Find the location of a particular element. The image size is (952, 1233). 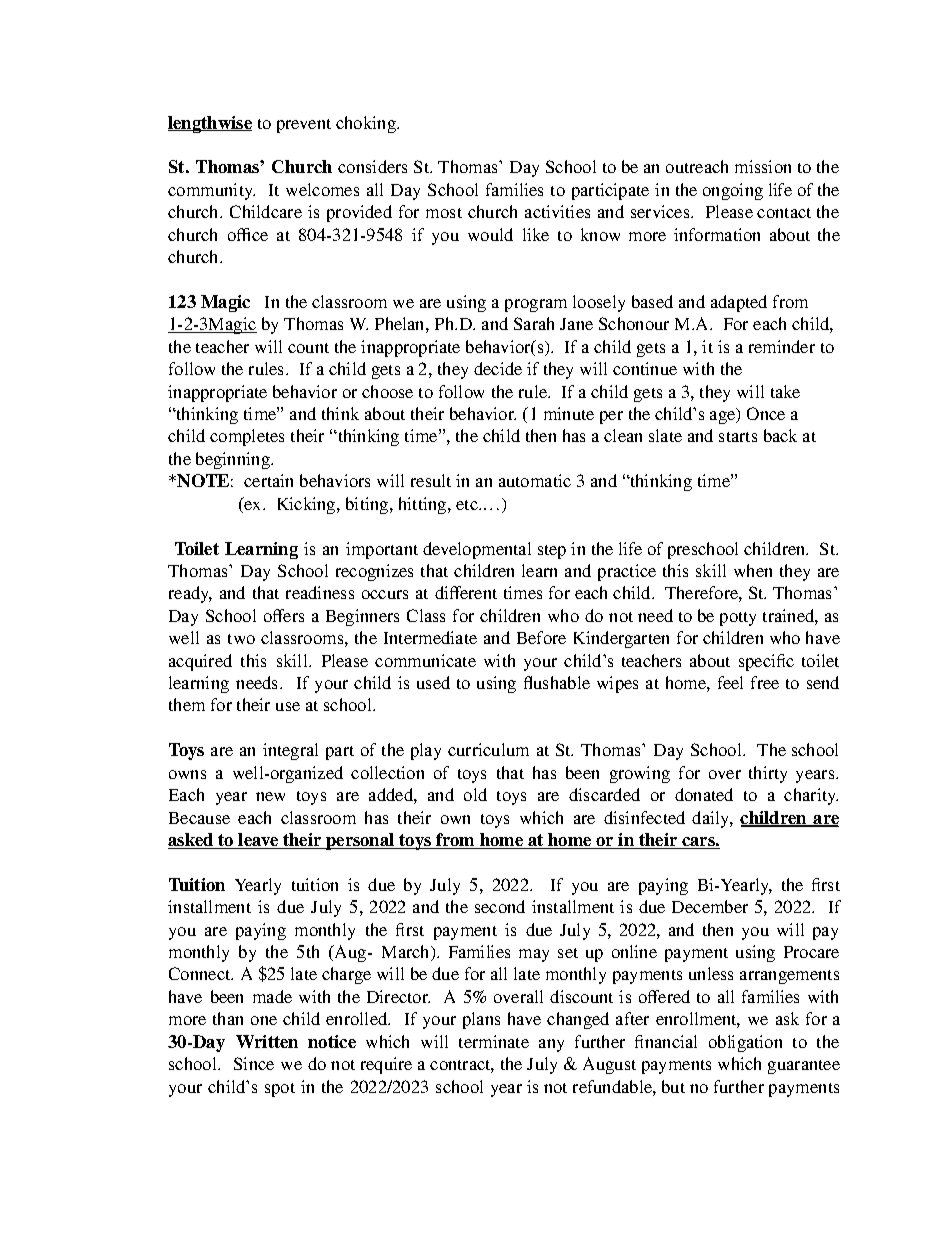

prevent is located at coordinates (304, 126).
